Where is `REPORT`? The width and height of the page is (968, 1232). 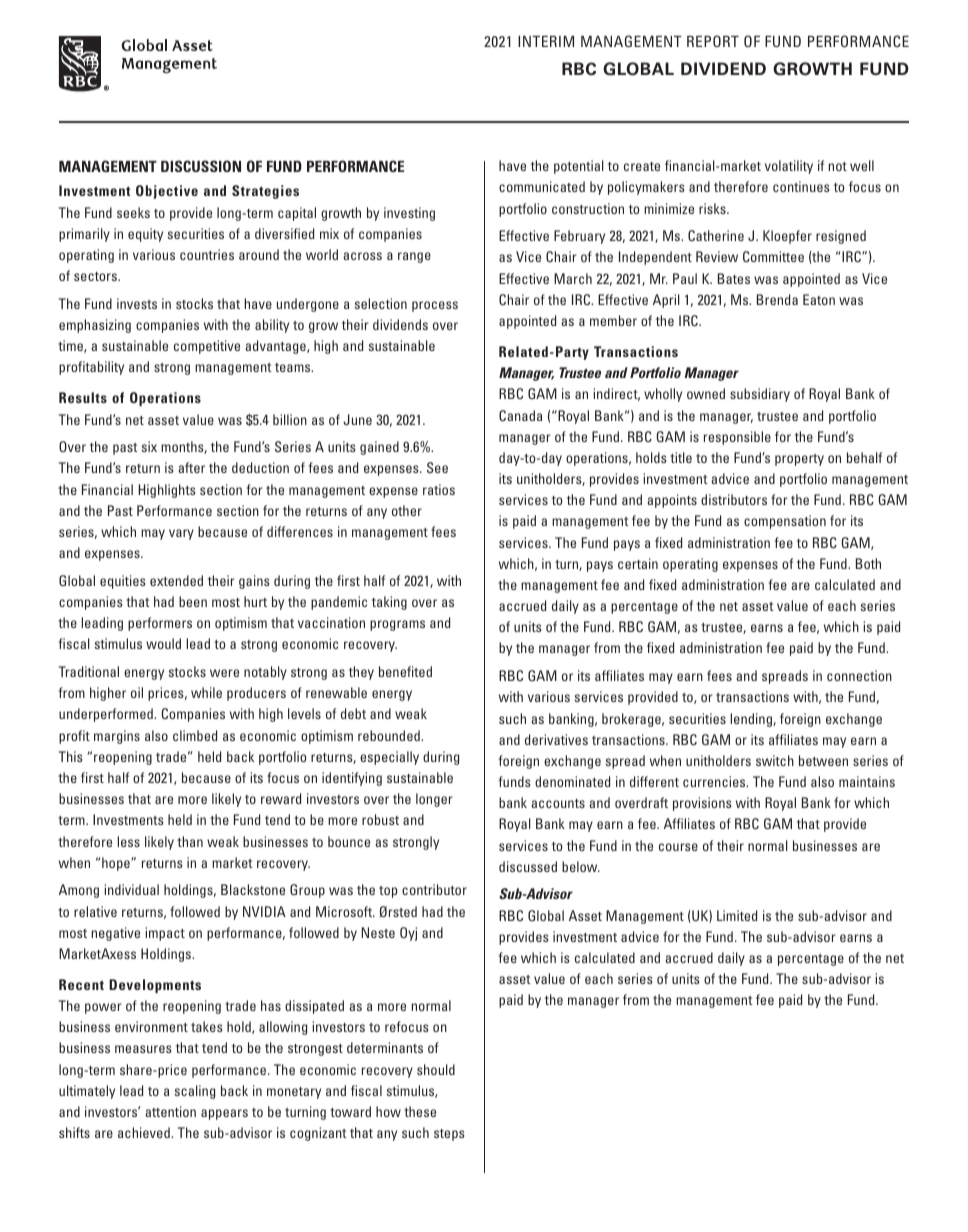
REPORT is located at coordinates (713, 41).
